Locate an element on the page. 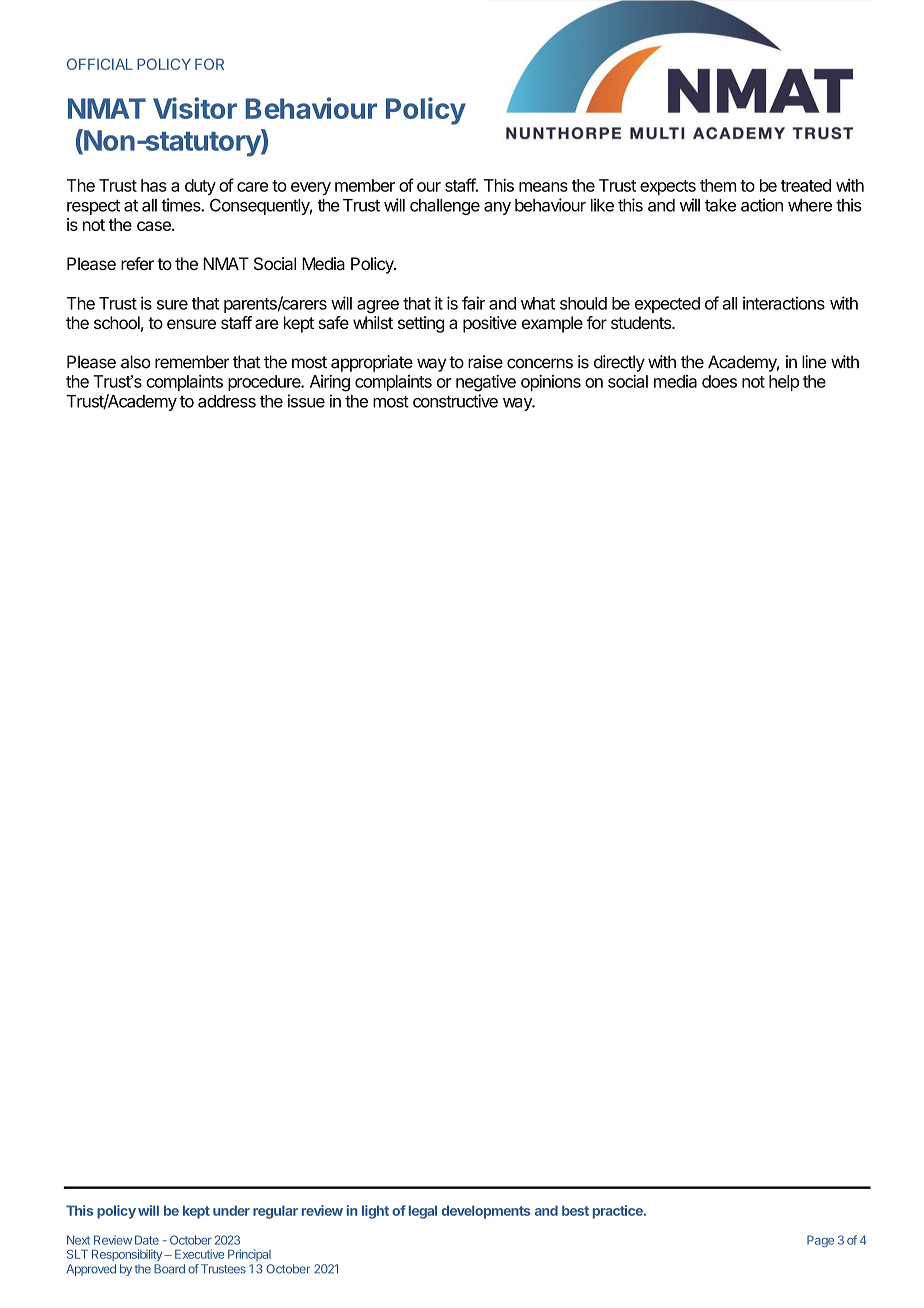 The width and height of the document is (924, 1308). constructive is located at coordinates (455, 401).
